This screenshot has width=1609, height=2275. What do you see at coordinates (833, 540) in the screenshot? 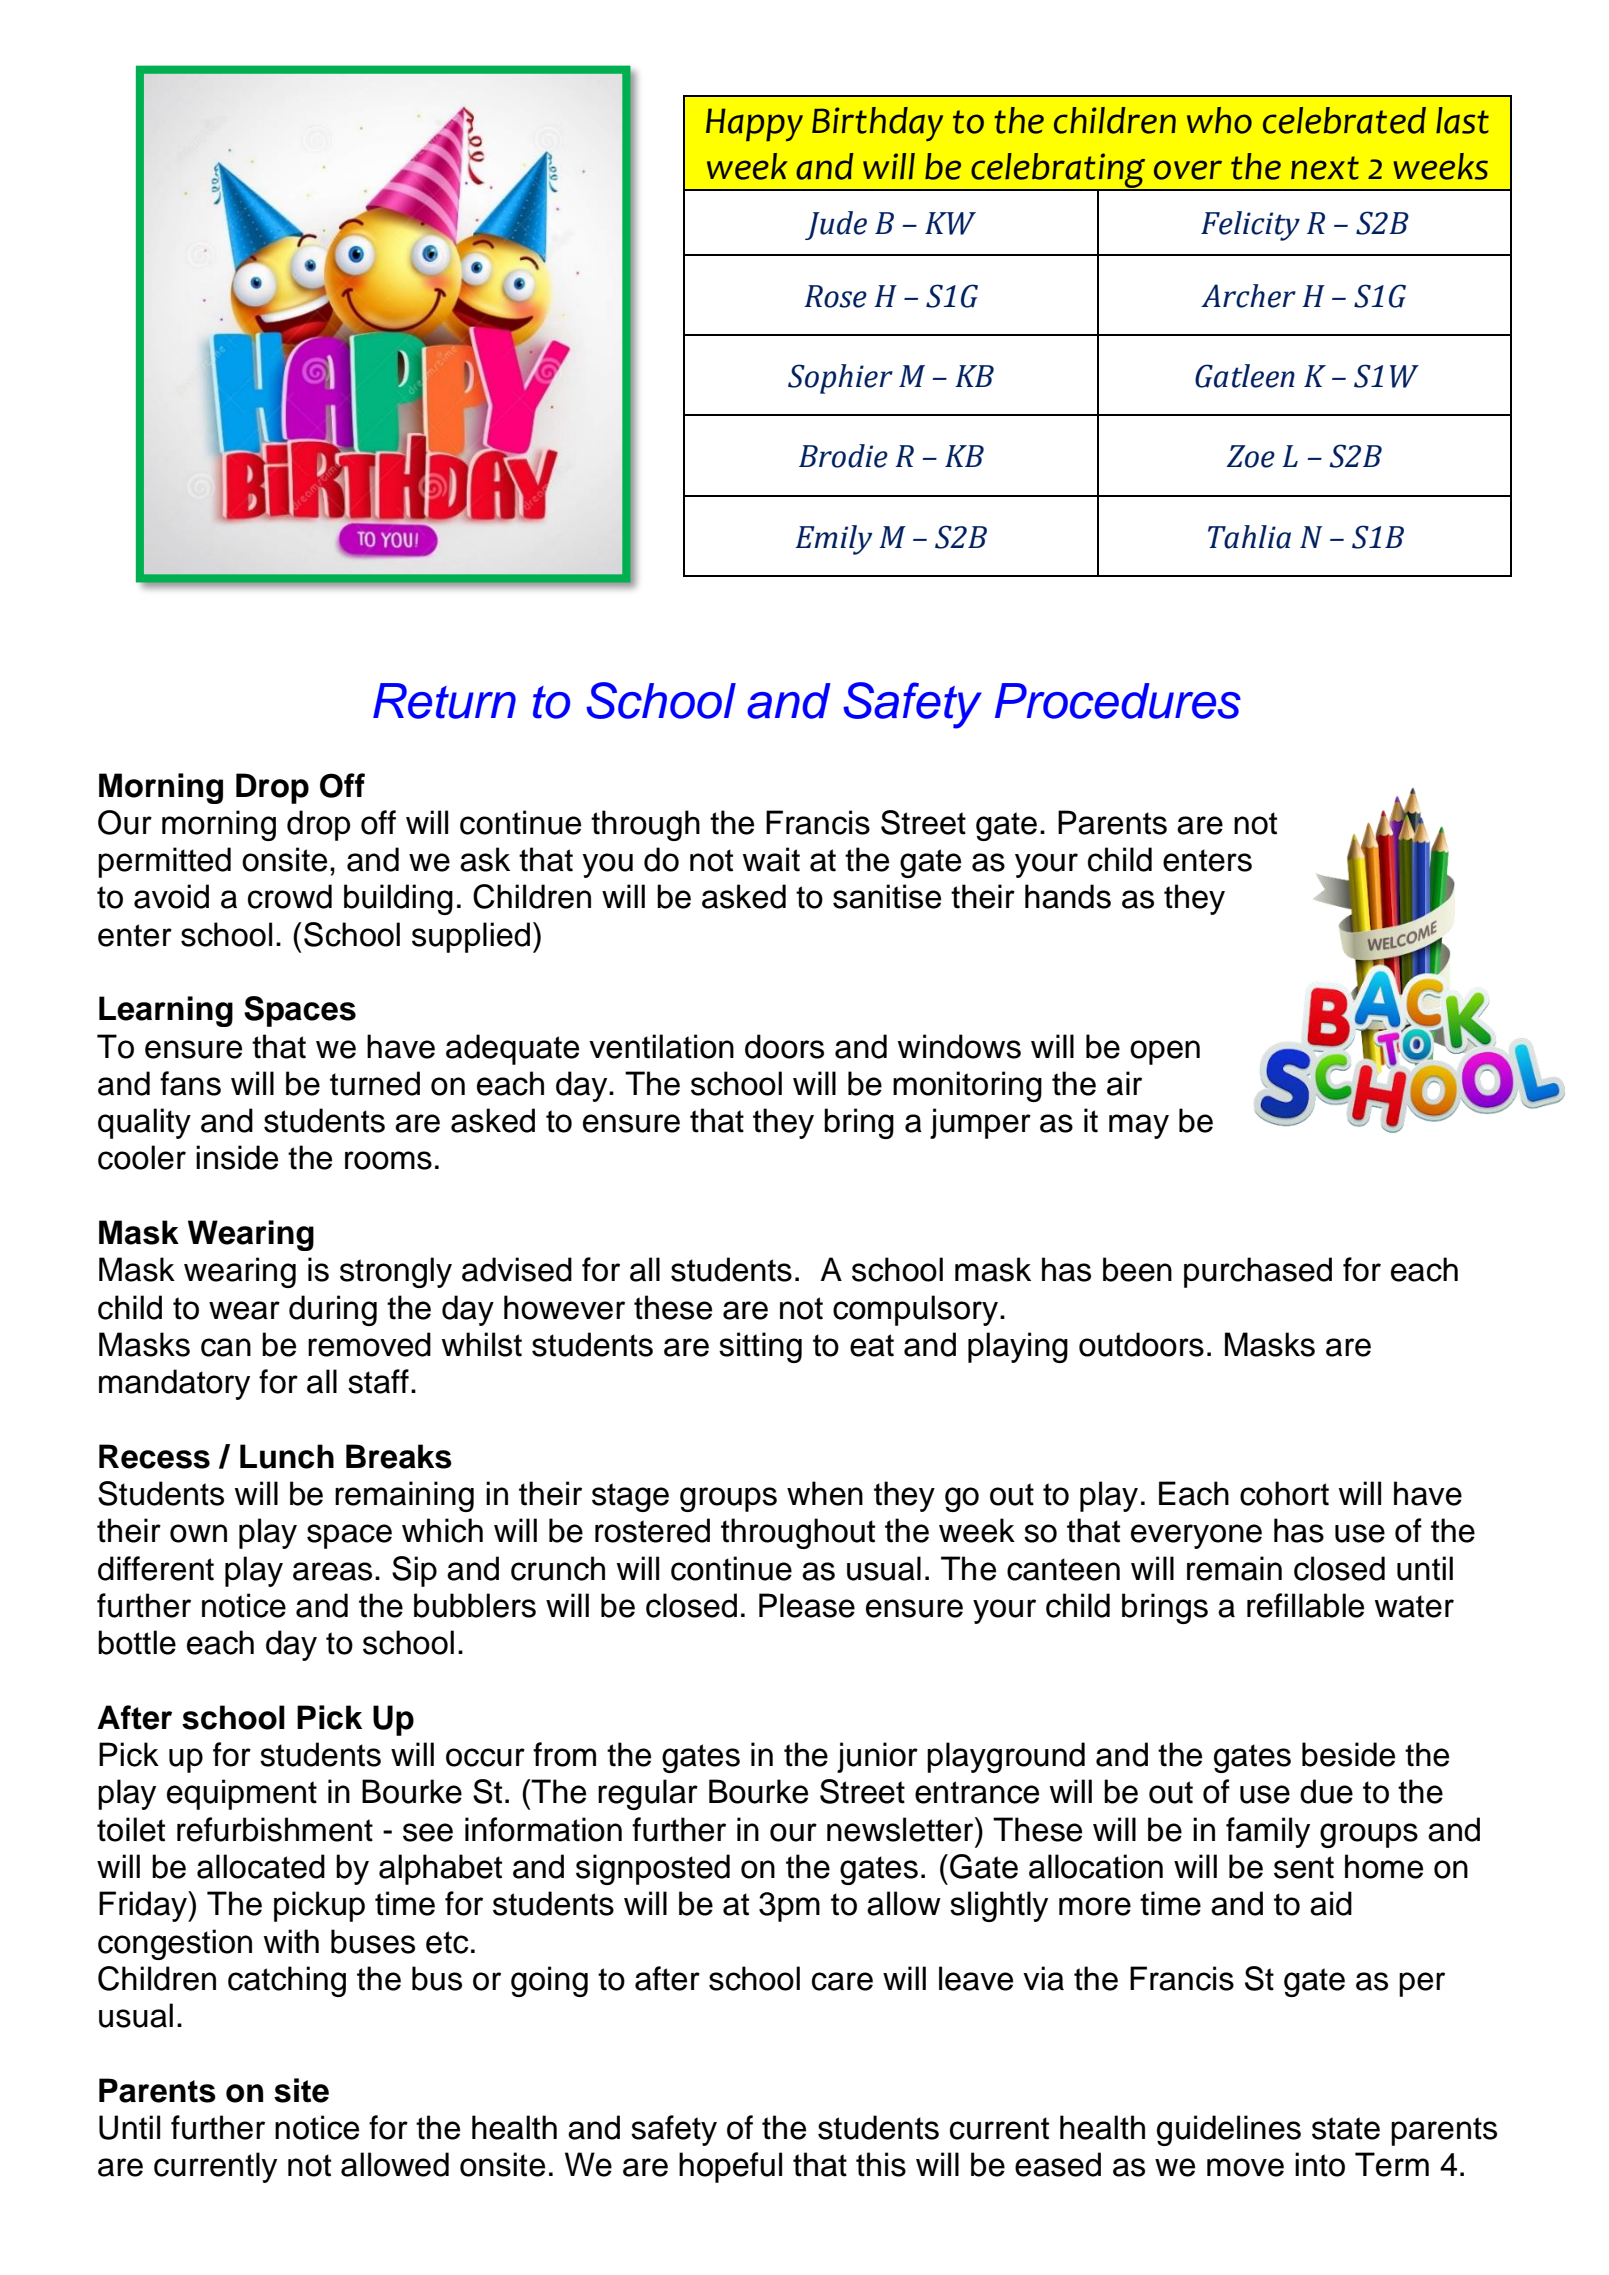
I see `Emily` at bounding box center [833, 540].
